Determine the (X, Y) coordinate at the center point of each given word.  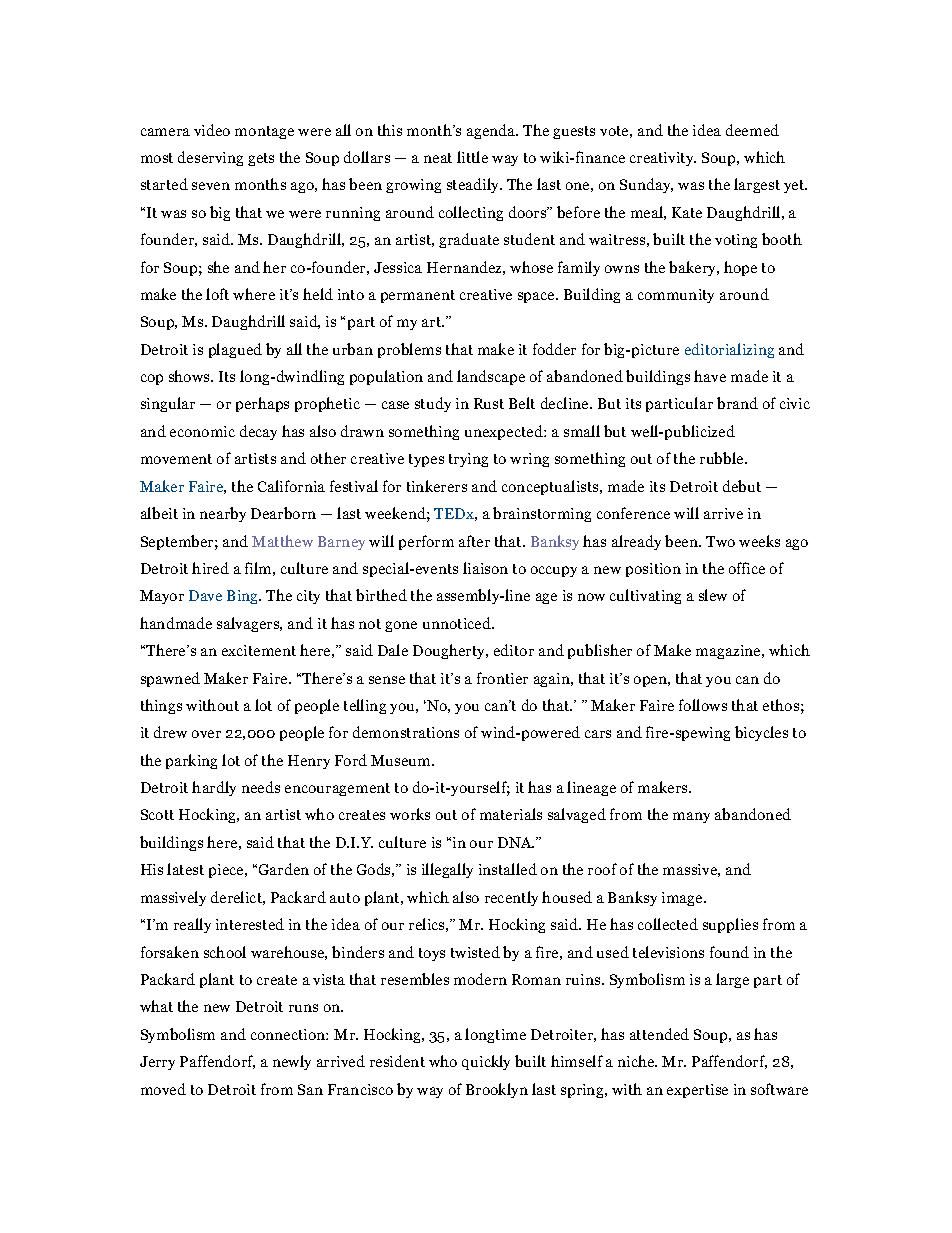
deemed (752, 130)
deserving (210, 158)
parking (191, 761)
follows (703, 705)
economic (202, 431)
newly (292, 1062)
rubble (723, 458)
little (472, 157)
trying (468, 460)
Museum (402, 760)
